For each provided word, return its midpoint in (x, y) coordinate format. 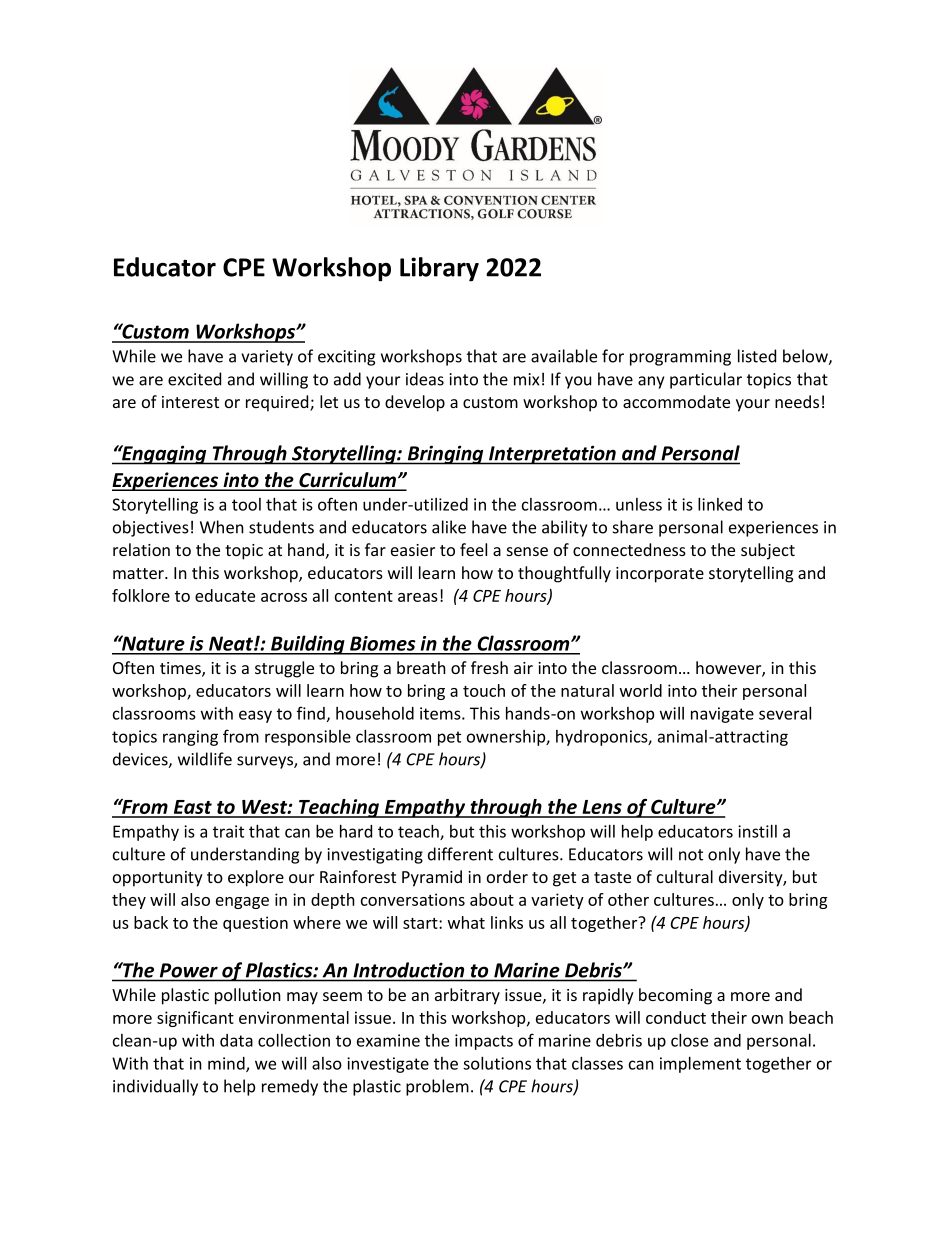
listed (757, 356)
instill (757, 831)
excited (194, 379)
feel (473, 549)
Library (439, 269)
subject (768, 551)
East (192, 808)
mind (227, 1064)
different (460, 854)
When (222, 527)
